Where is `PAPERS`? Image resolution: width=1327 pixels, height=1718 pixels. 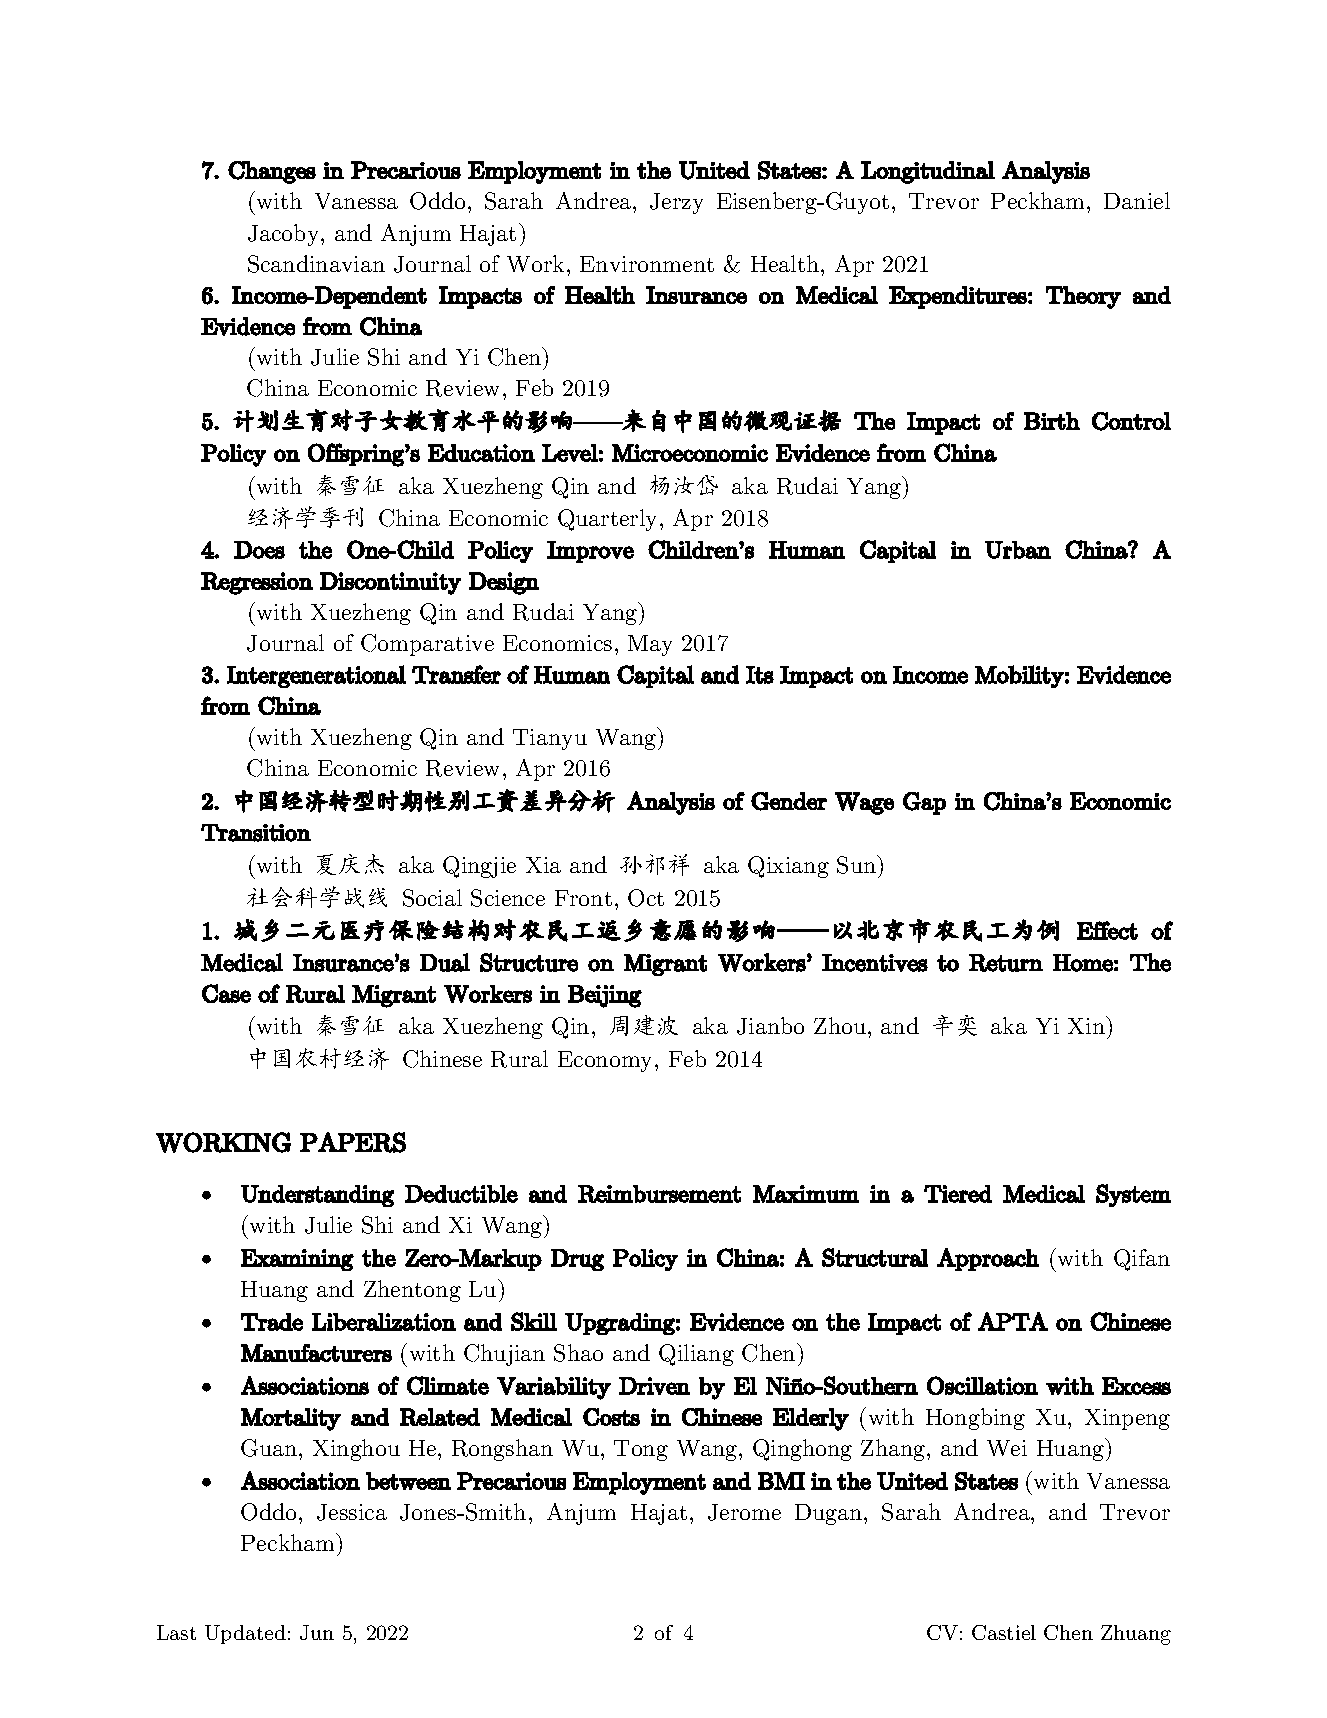 PAPERS is located at coordinates (353, 1142).
